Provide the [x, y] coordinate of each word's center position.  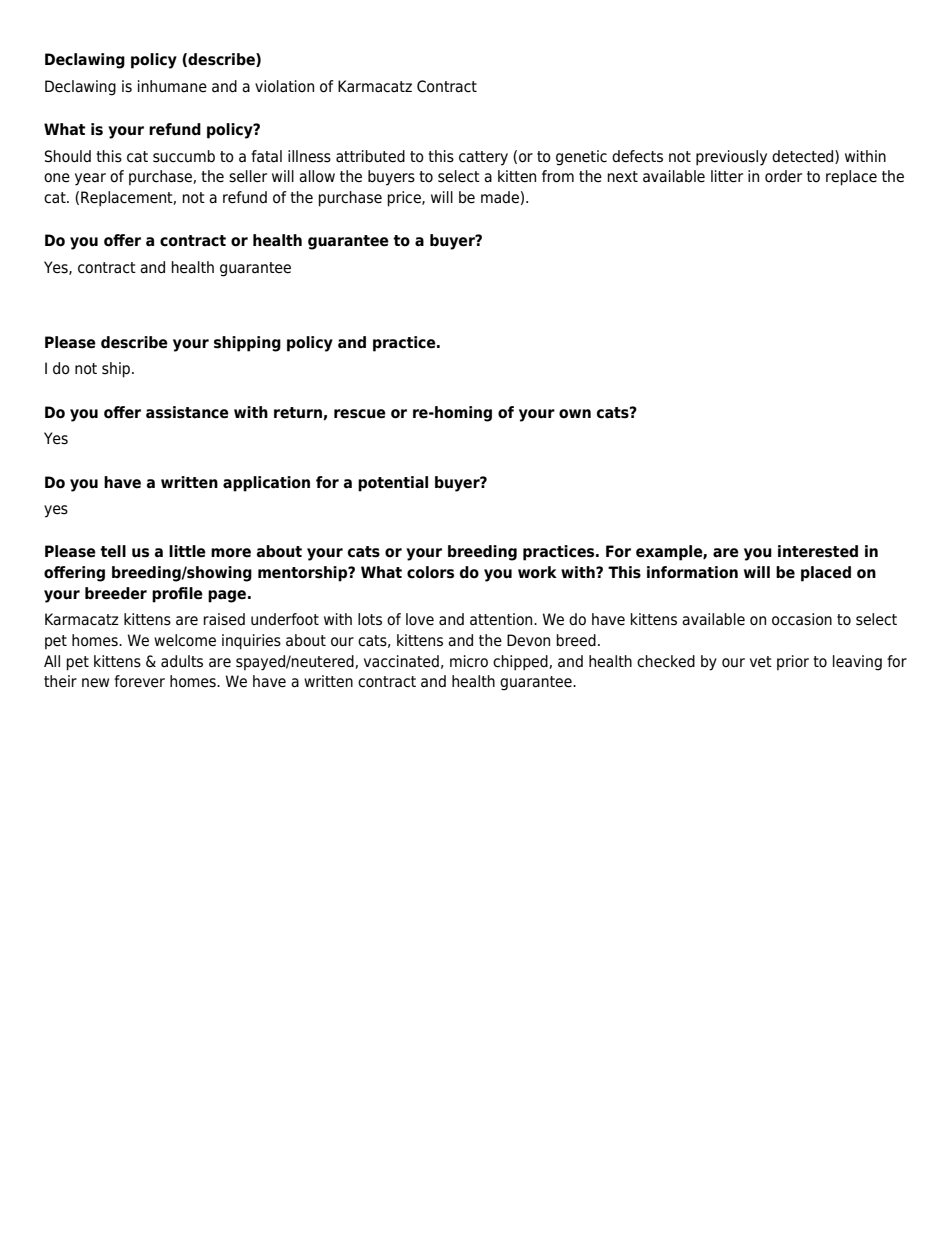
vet [761, 661]
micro [469, 661]
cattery [483, 158]
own [575, 414]
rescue [360, 414]
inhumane [172, 86]
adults [182, 661]
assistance [187, 412]
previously [731, 158]
